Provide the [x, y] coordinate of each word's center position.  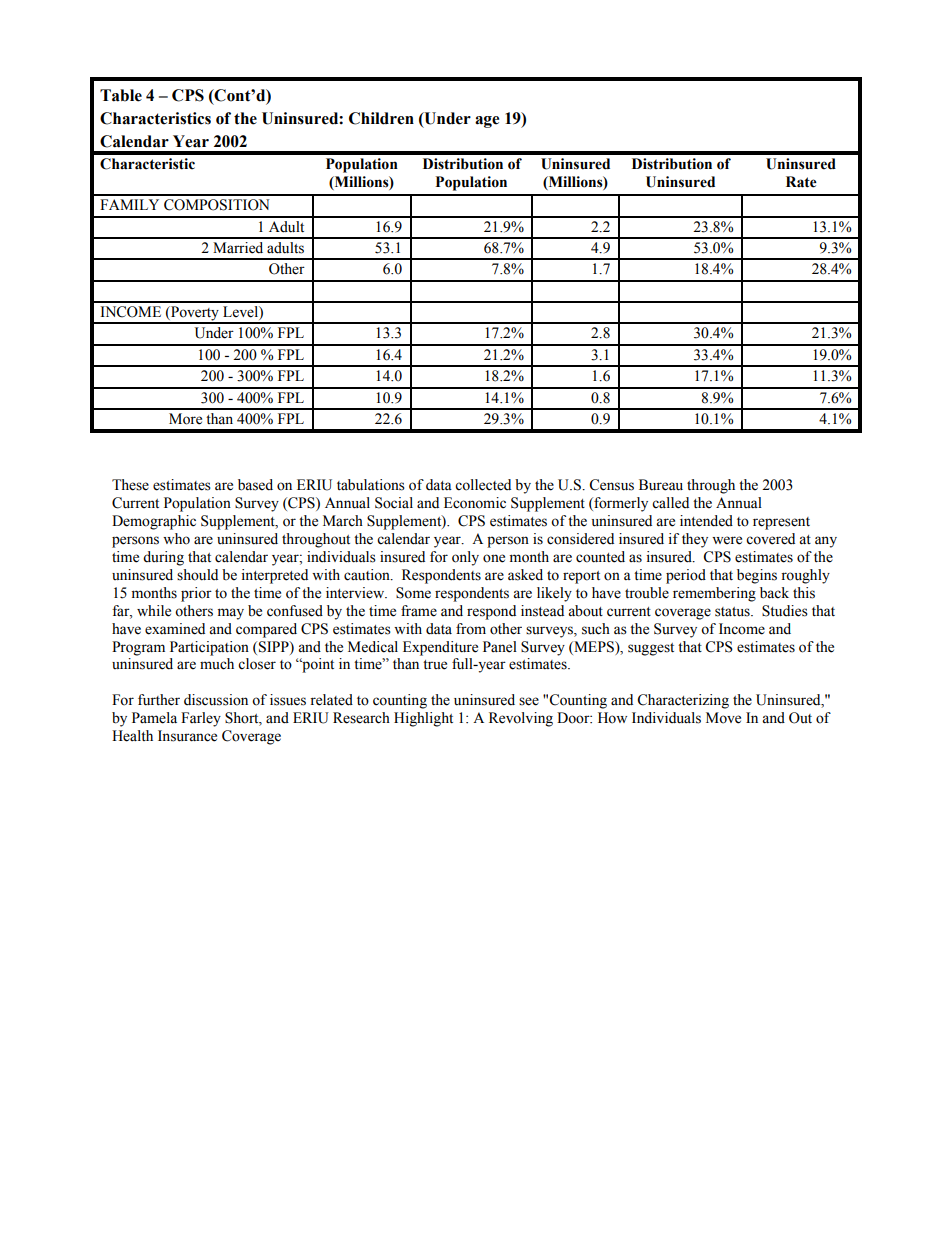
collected [483, 485]
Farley [201, 719]
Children [381, 118]
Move [723, 718]
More [185, 419]
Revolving [521, 719]
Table [121, 95]
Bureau [661, 485]
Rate [801, 182]
